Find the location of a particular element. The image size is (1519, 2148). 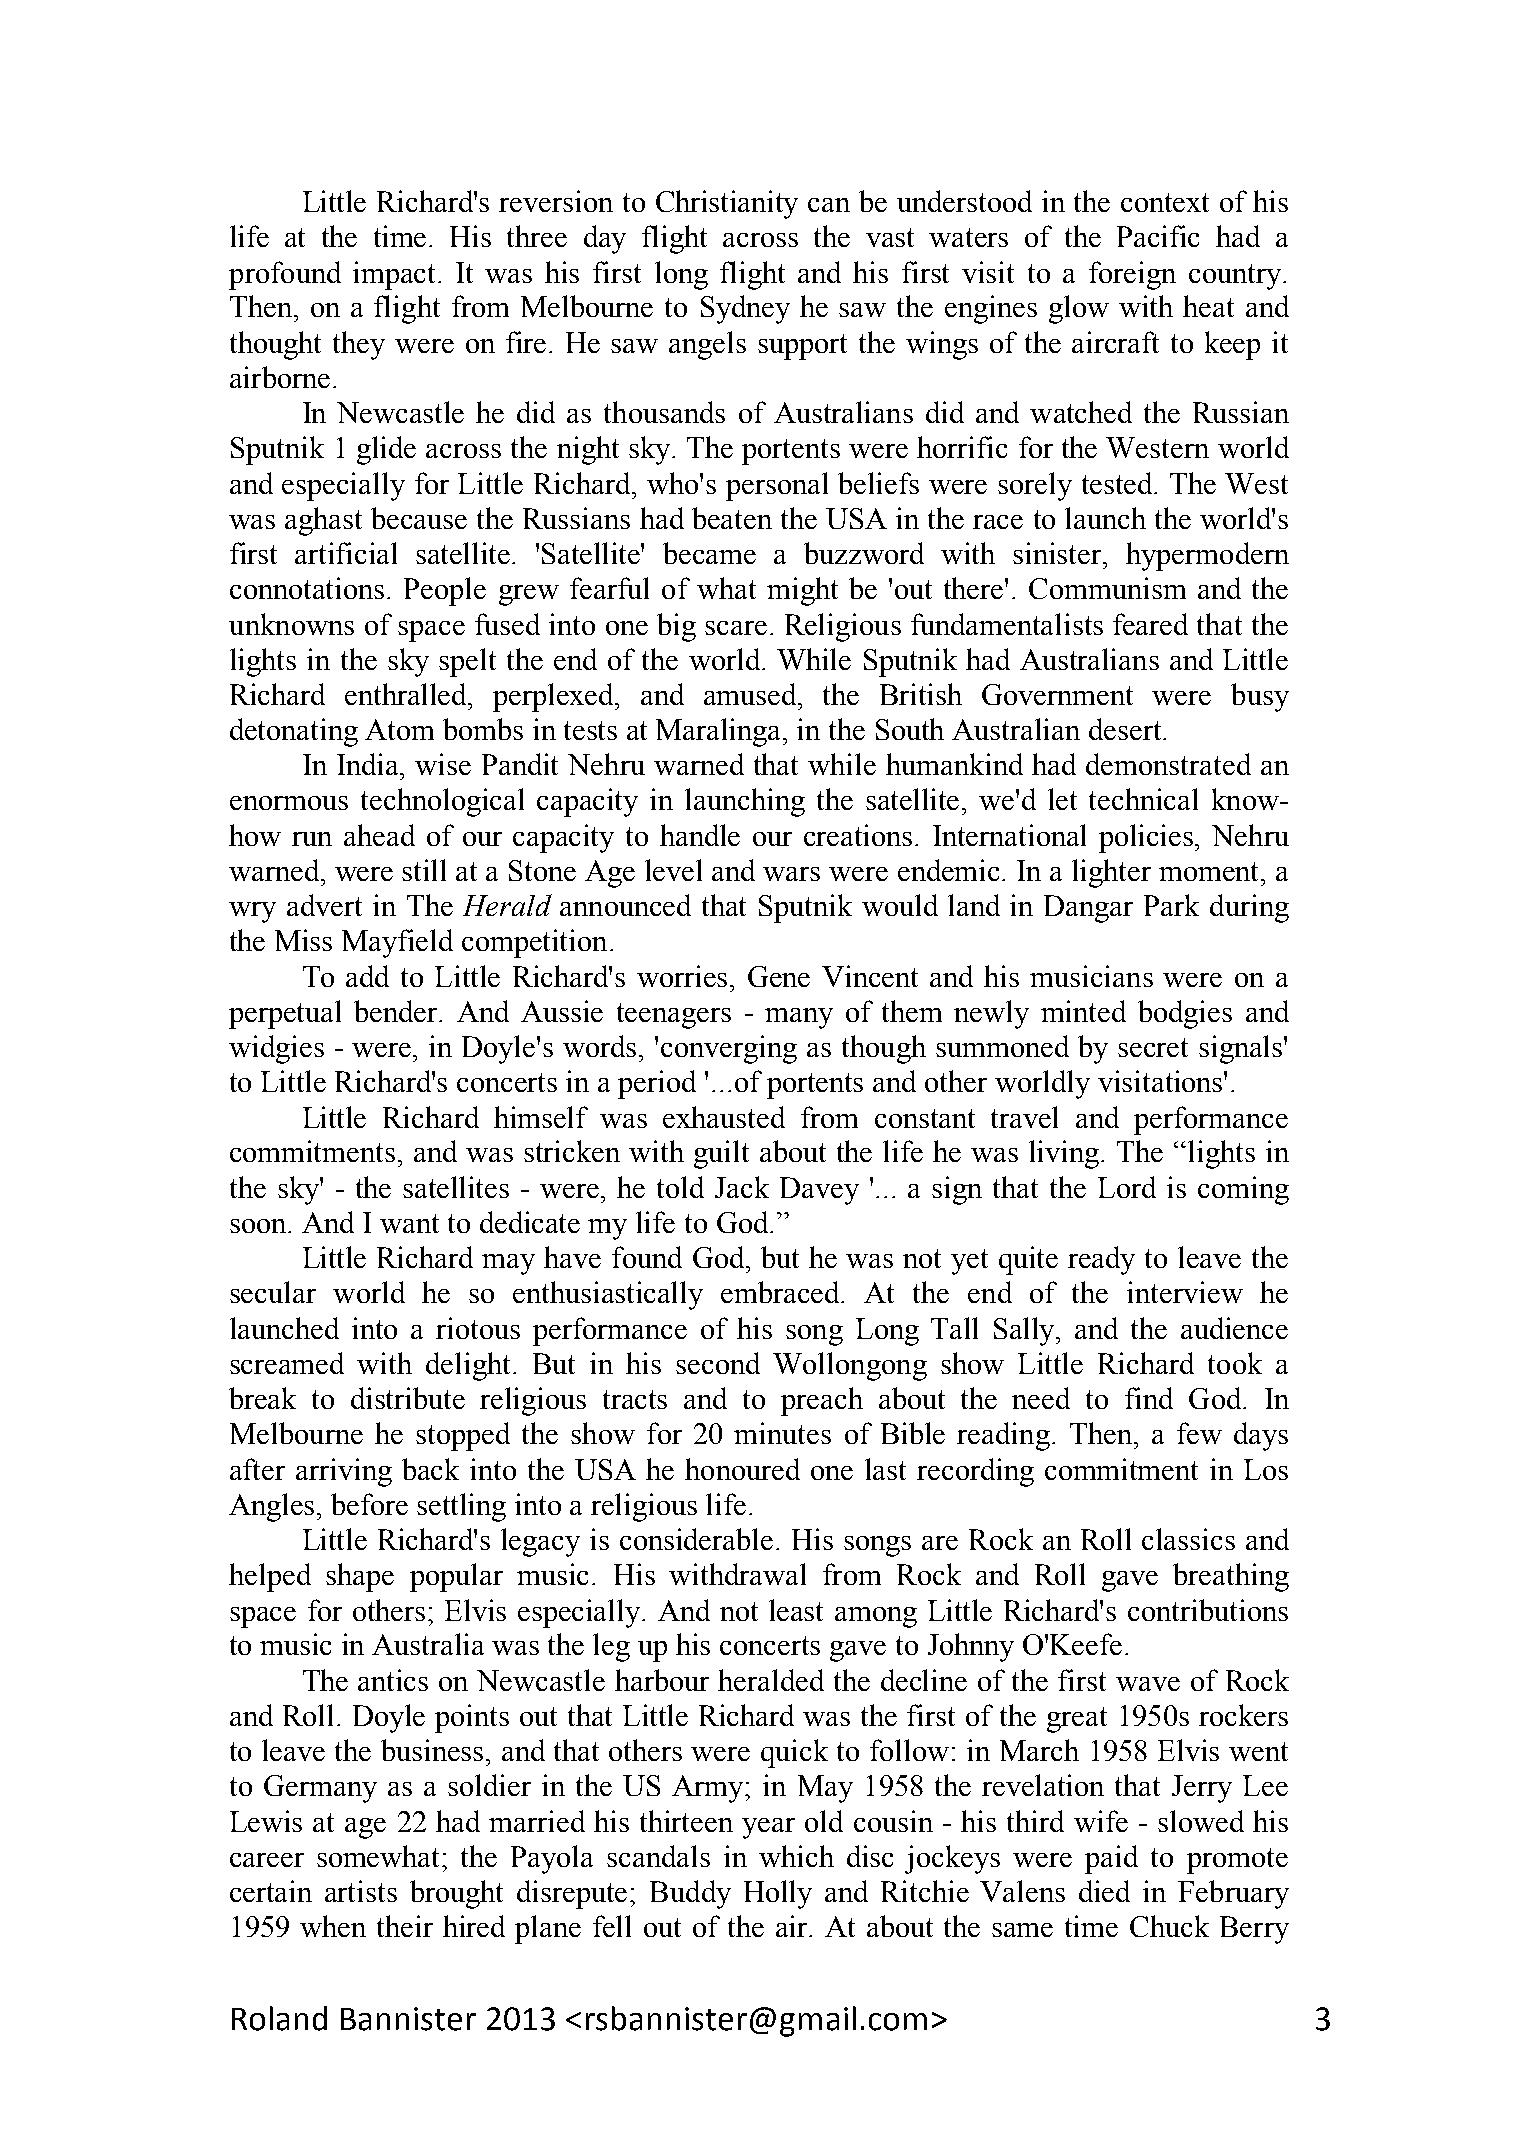

Pacific is located at coordinates (1158, 236).
